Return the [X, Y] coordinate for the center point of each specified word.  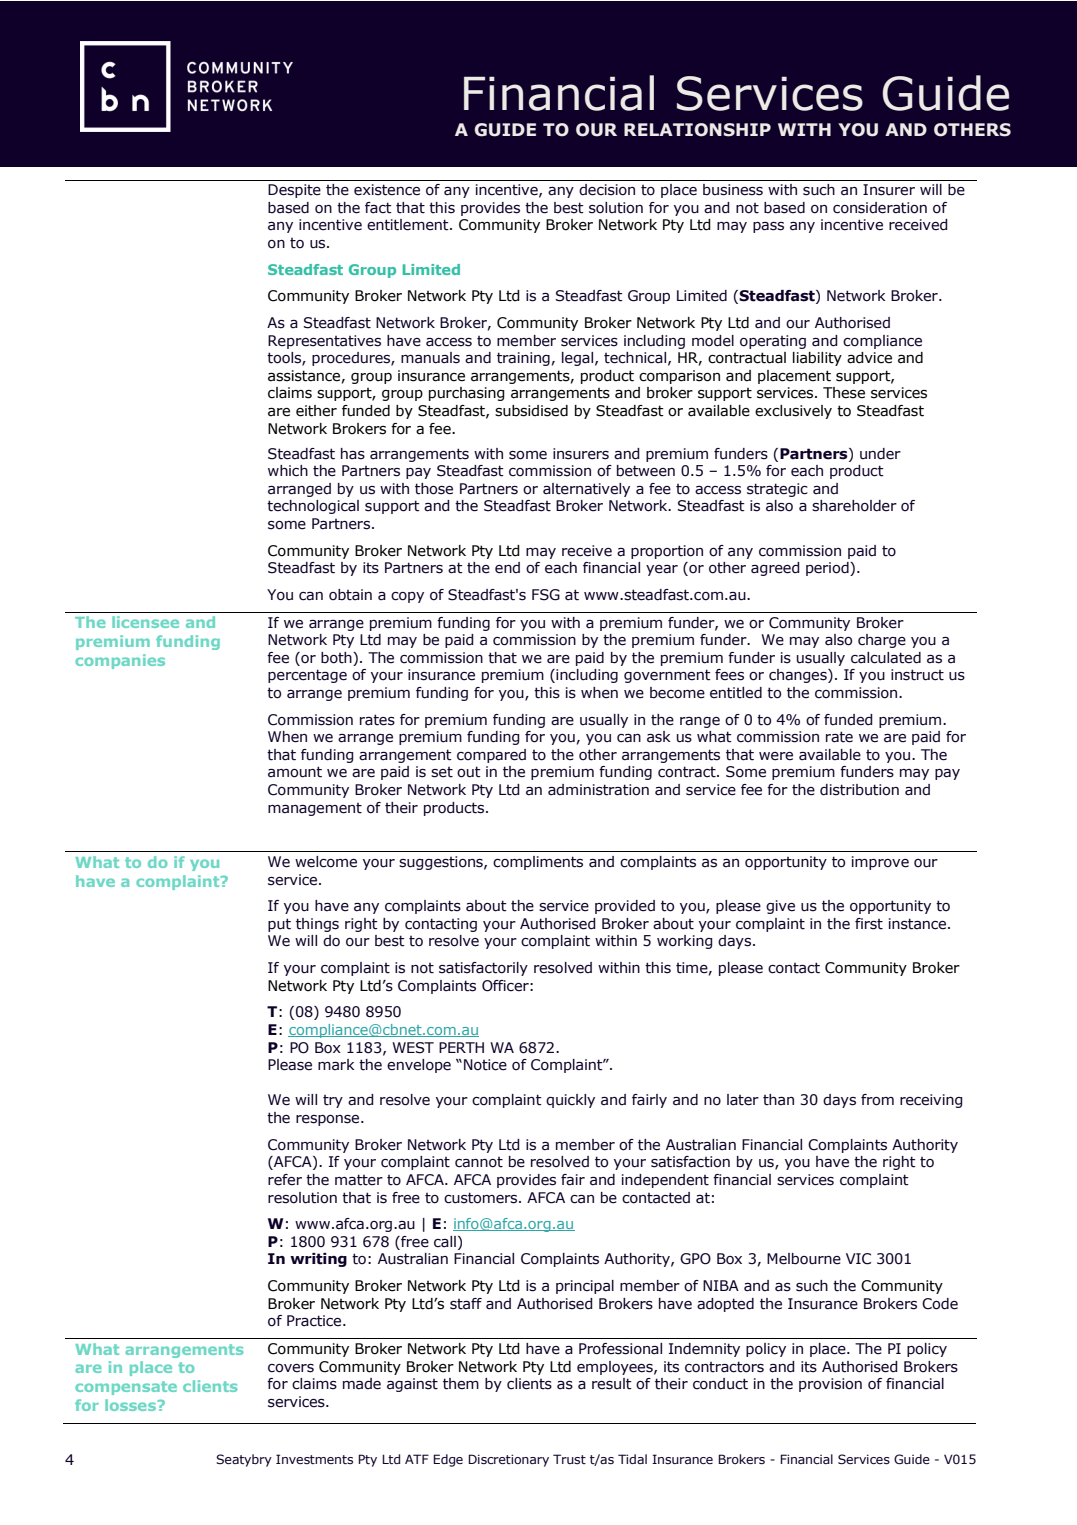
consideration [880, 208]
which [288, 471]
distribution [859, 790]
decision [607, 190]
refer [285, 1180]
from [877, 1100]
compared [491, 756]
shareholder [854, 506]
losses [132, 1405]
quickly [570, 1101]
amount [295, 772]
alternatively [586, 490]
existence [387, 190]
